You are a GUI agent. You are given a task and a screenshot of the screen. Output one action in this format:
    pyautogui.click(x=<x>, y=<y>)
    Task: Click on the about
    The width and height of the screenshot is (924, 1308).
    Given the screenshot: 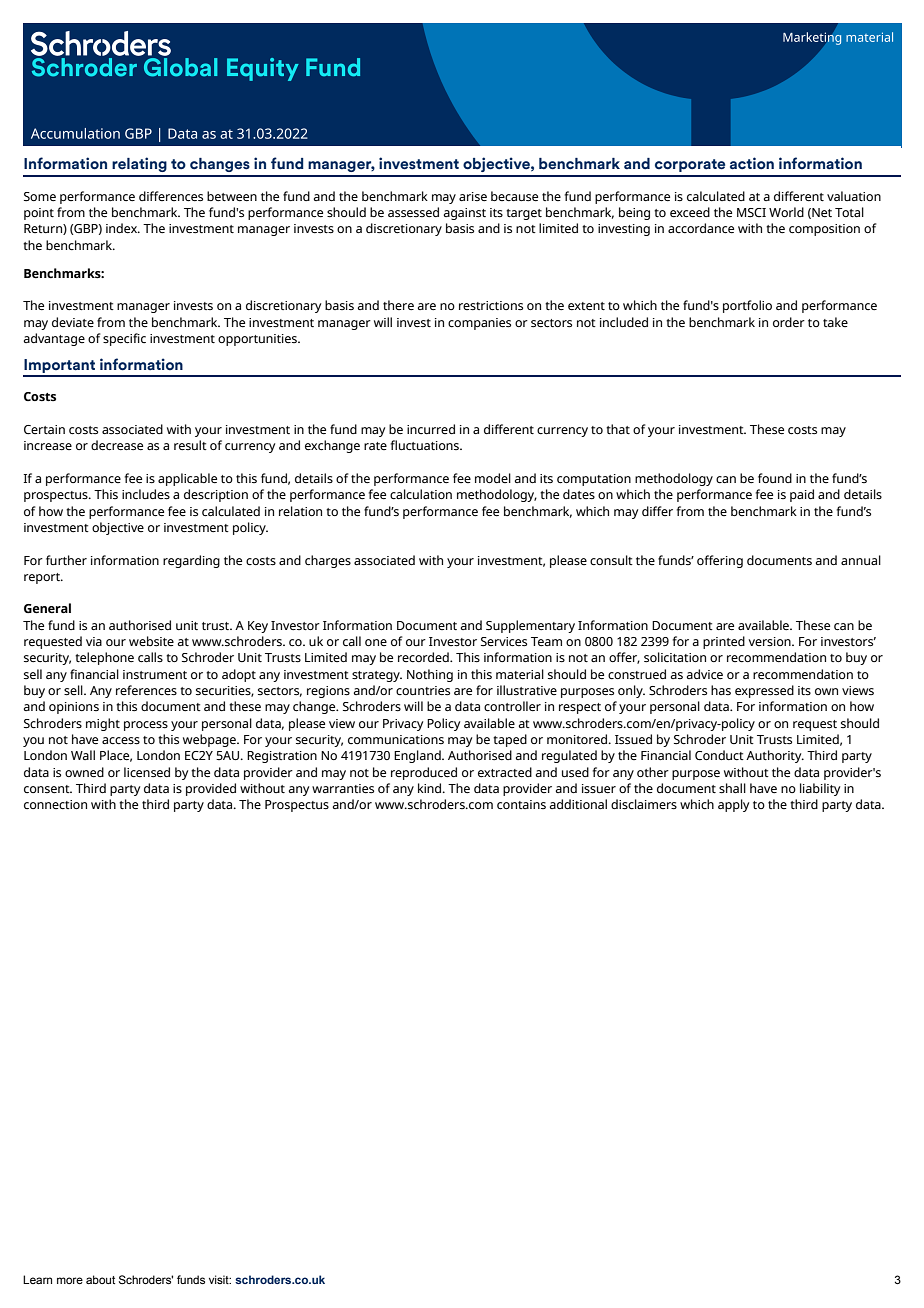 What is the action you would take?
    pyautogui.click(x=100, y=1279)
